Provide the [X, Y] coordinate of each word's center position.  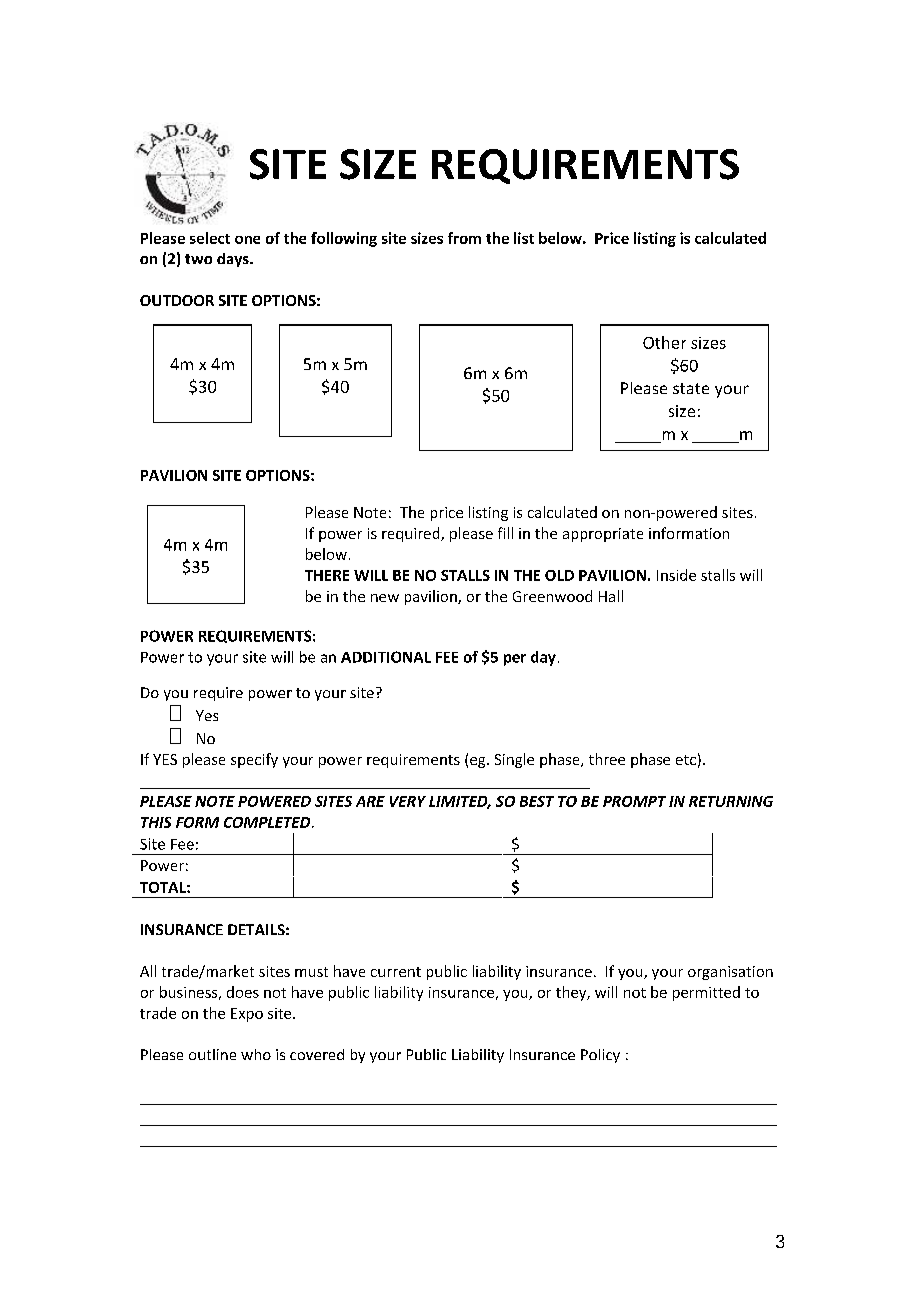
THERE [327, 575]
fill [505, 533]
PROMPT [634, 801]
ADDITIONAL [386, 657]
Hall [611, 596]
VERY [408, 801]
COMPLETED [268, 822]
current [396, 972]
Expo [247, 1015]
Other [664, 342]
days [234, 260]
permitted [706, 993]
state [691, 388]
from [464, 238]
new [385, 598]
